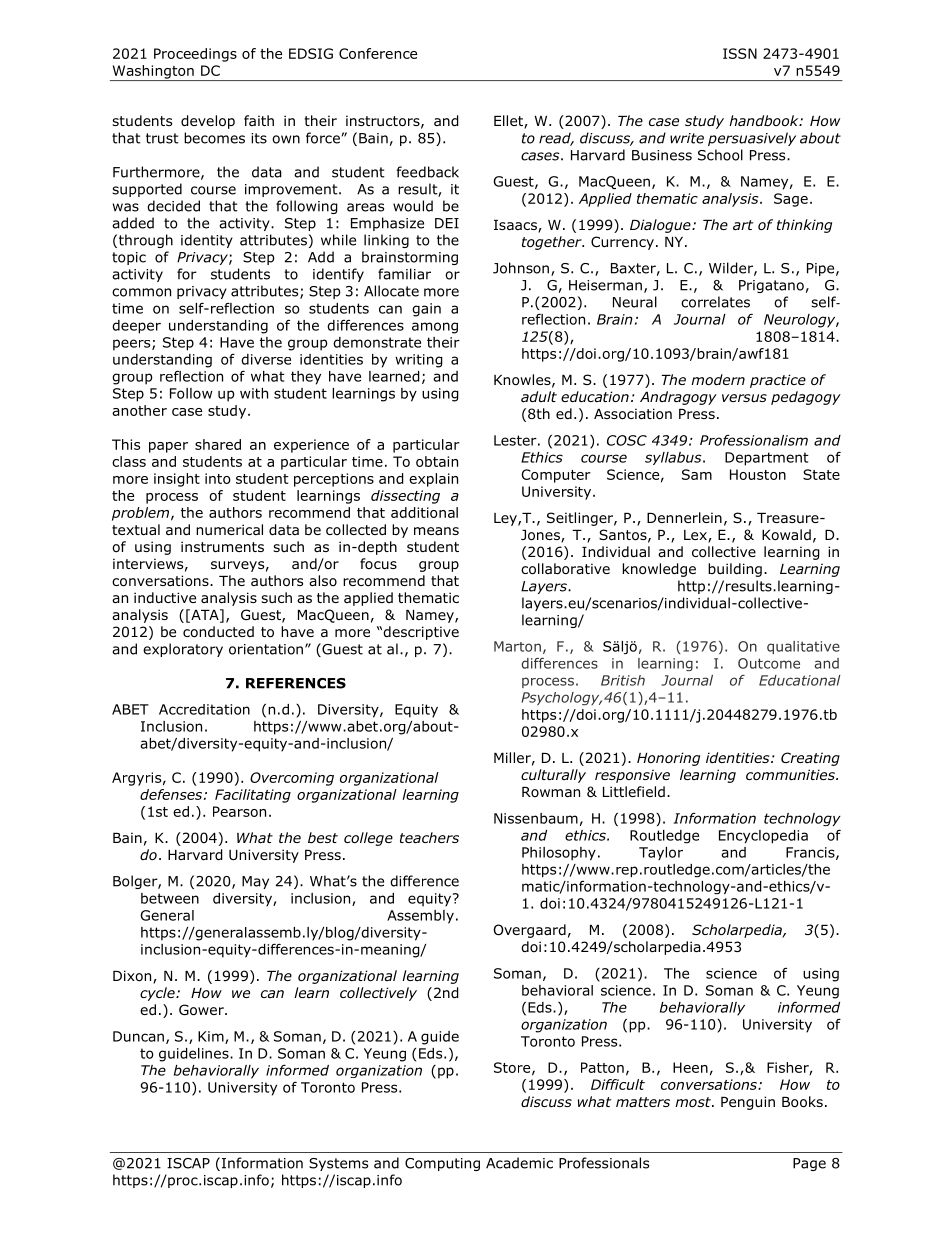 This document has height=1233, width=952. Describe the element at coordinates (436, 531) in the document. I see `means` at that location.
